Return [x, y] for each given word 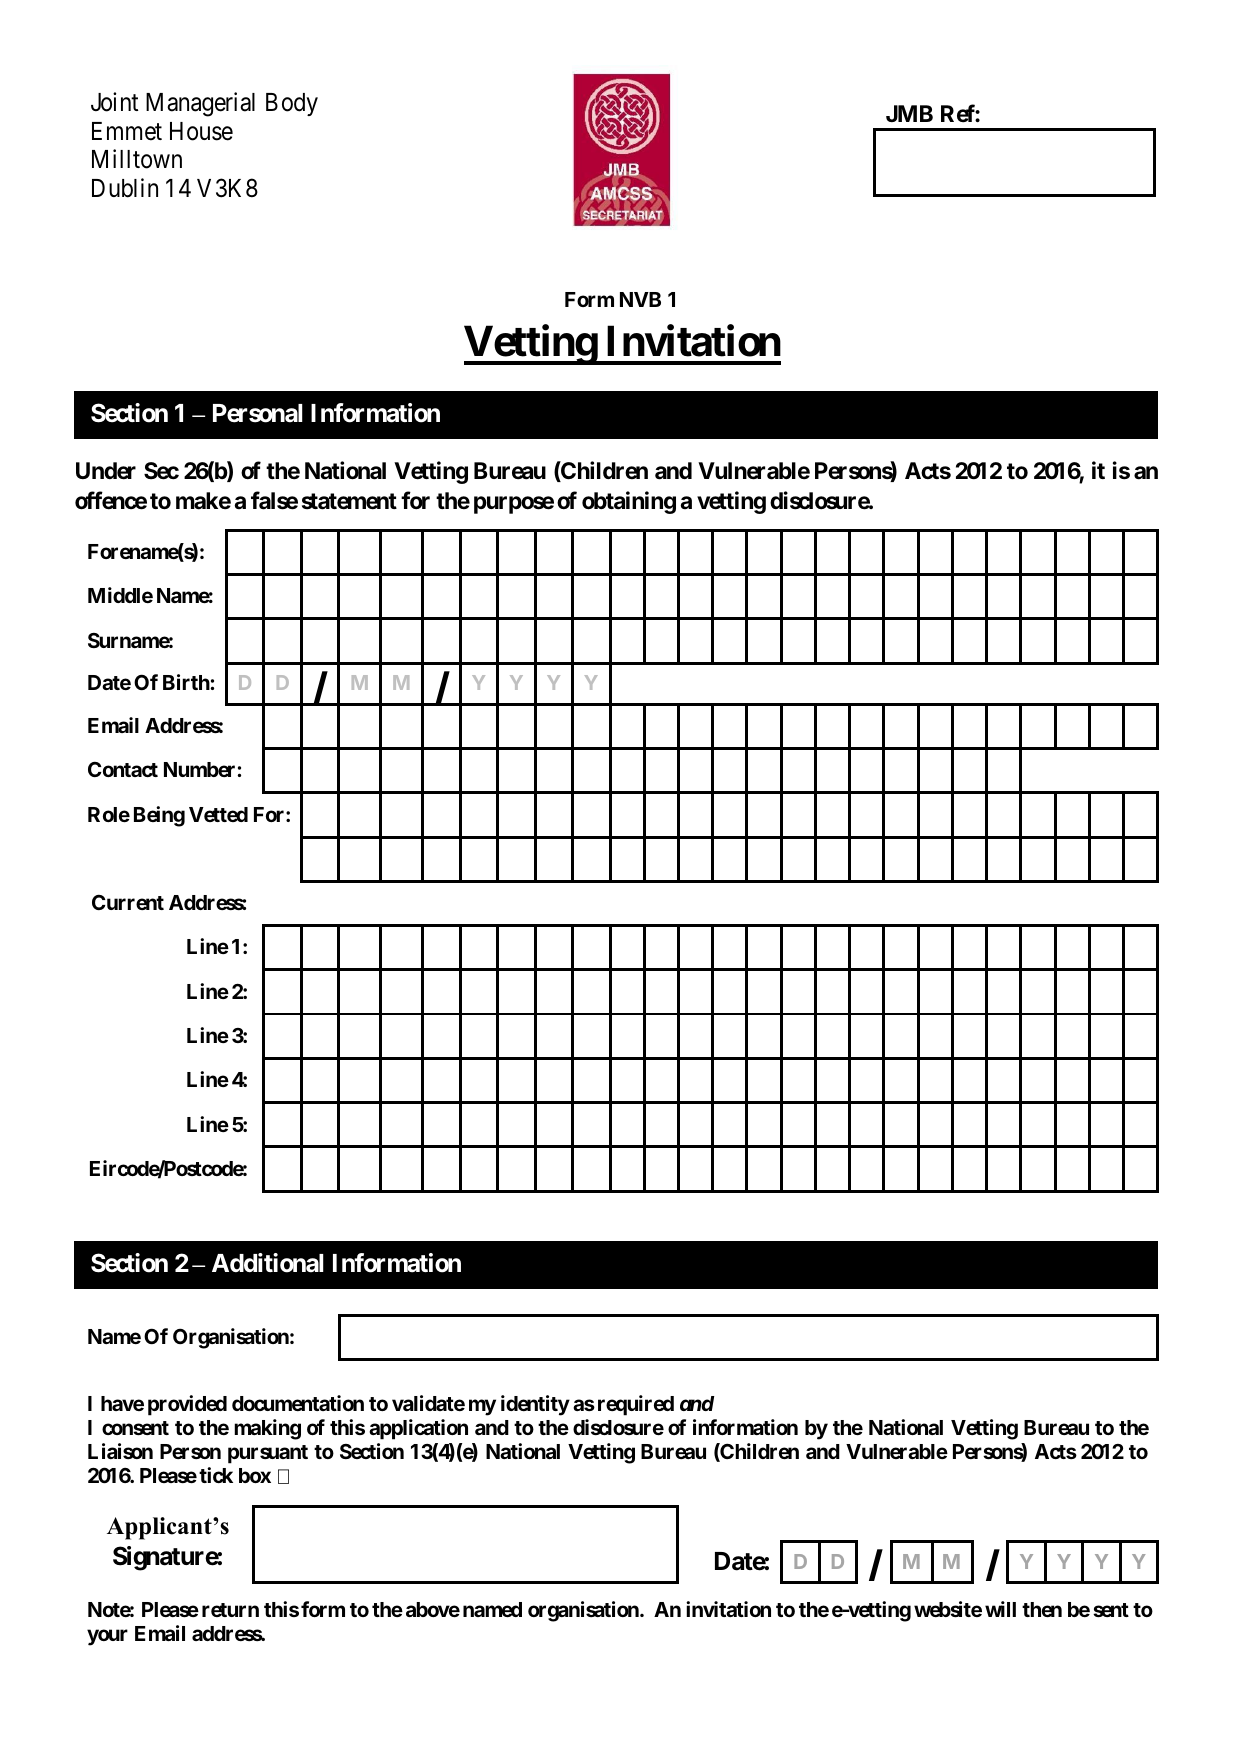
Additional [268, 1263]
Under [106, 471]
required [636, 1405]
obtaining [629, 502]
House [201, 131]
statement [349, 501]
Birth [187, 682]
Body [292, 104]
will [1000, 1609]
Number [201, 769]
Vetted [218, 814]
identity [535, 1405]
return [230, 1610]
